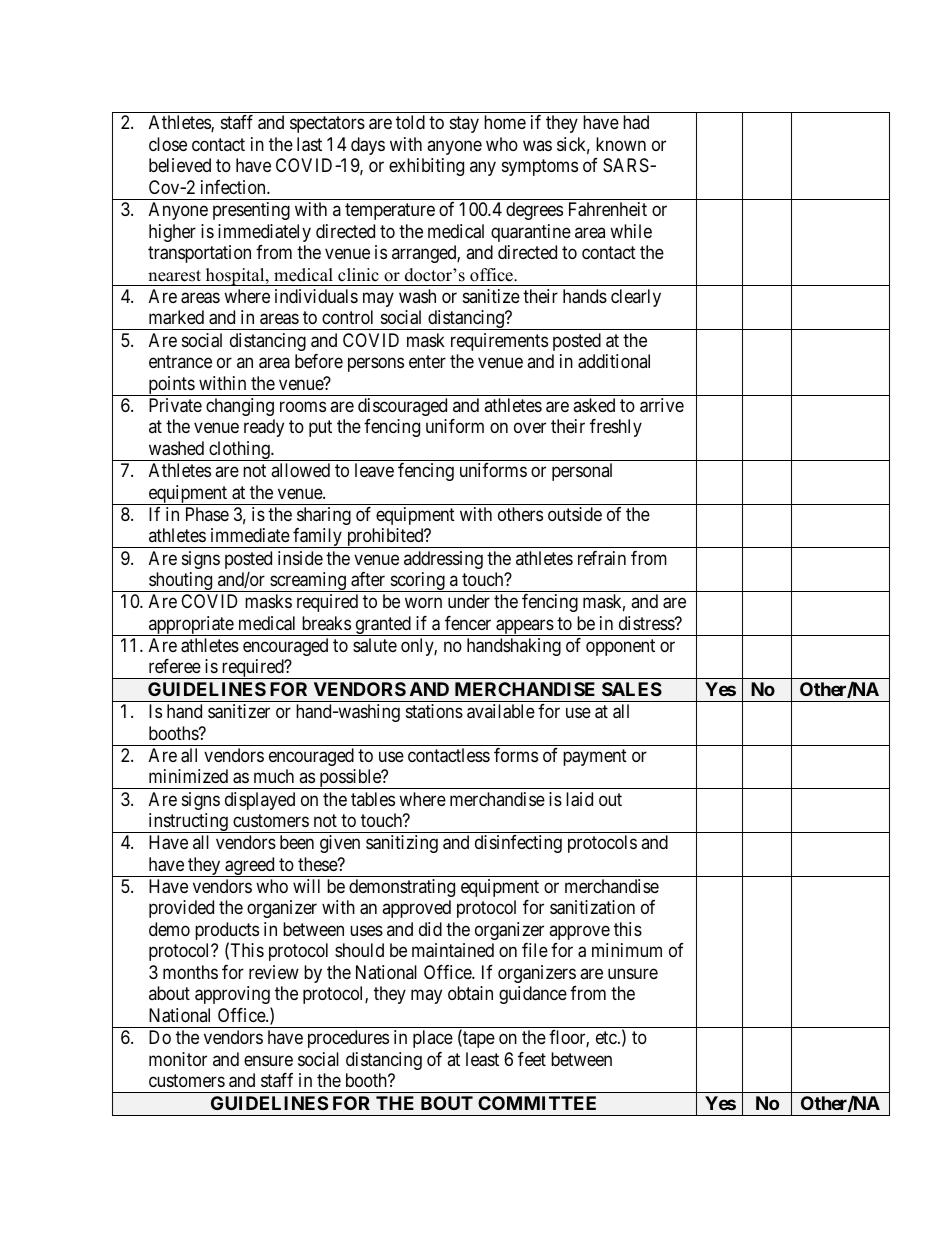 The width and height of the screenshot is (952, 1233). Describe the element at coordinates (175, 666) in the screenshot. I see `referee` at that location.
